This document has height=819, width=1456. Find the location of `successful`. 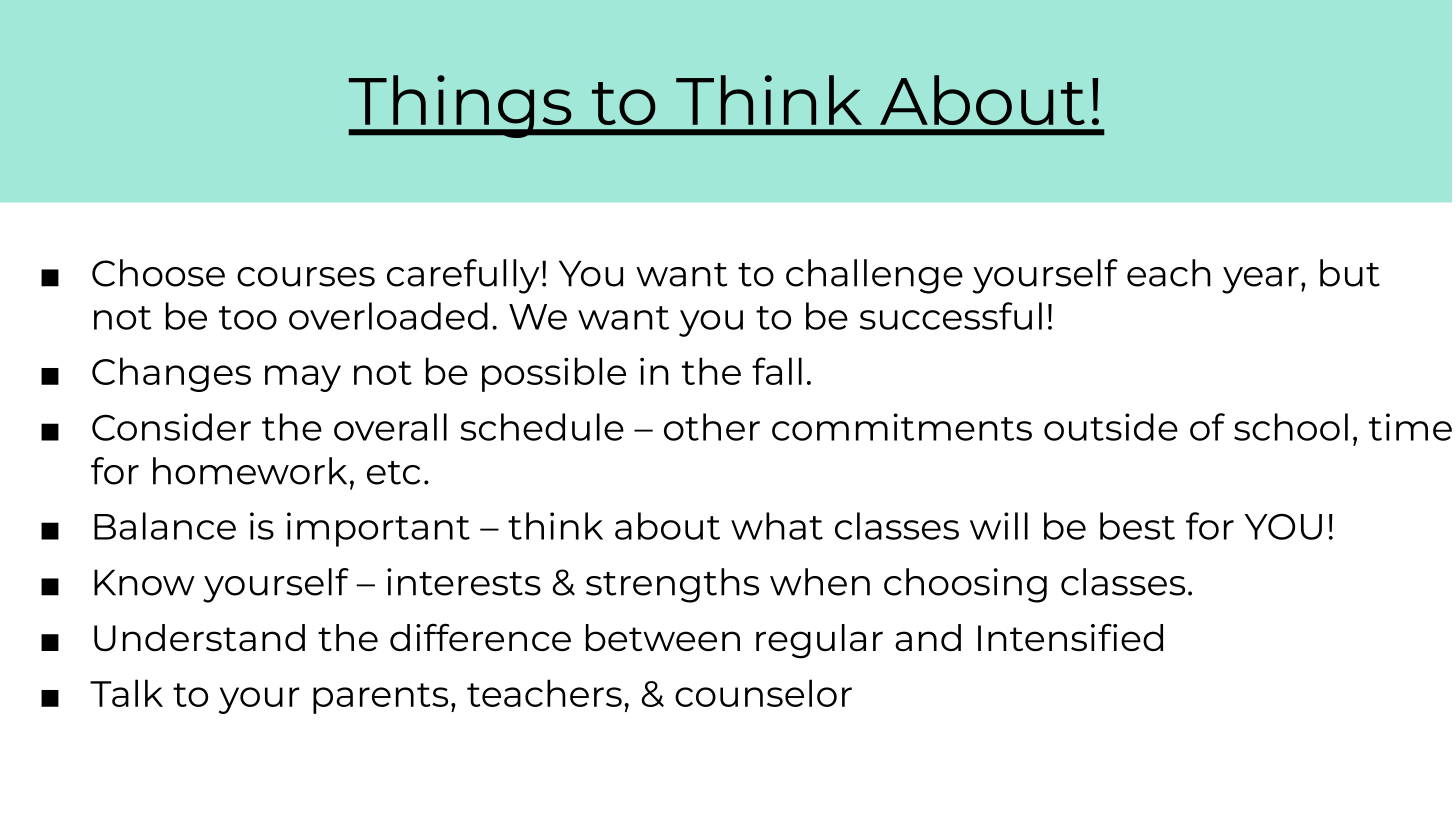

successful is located at coordinates (951, 316).
